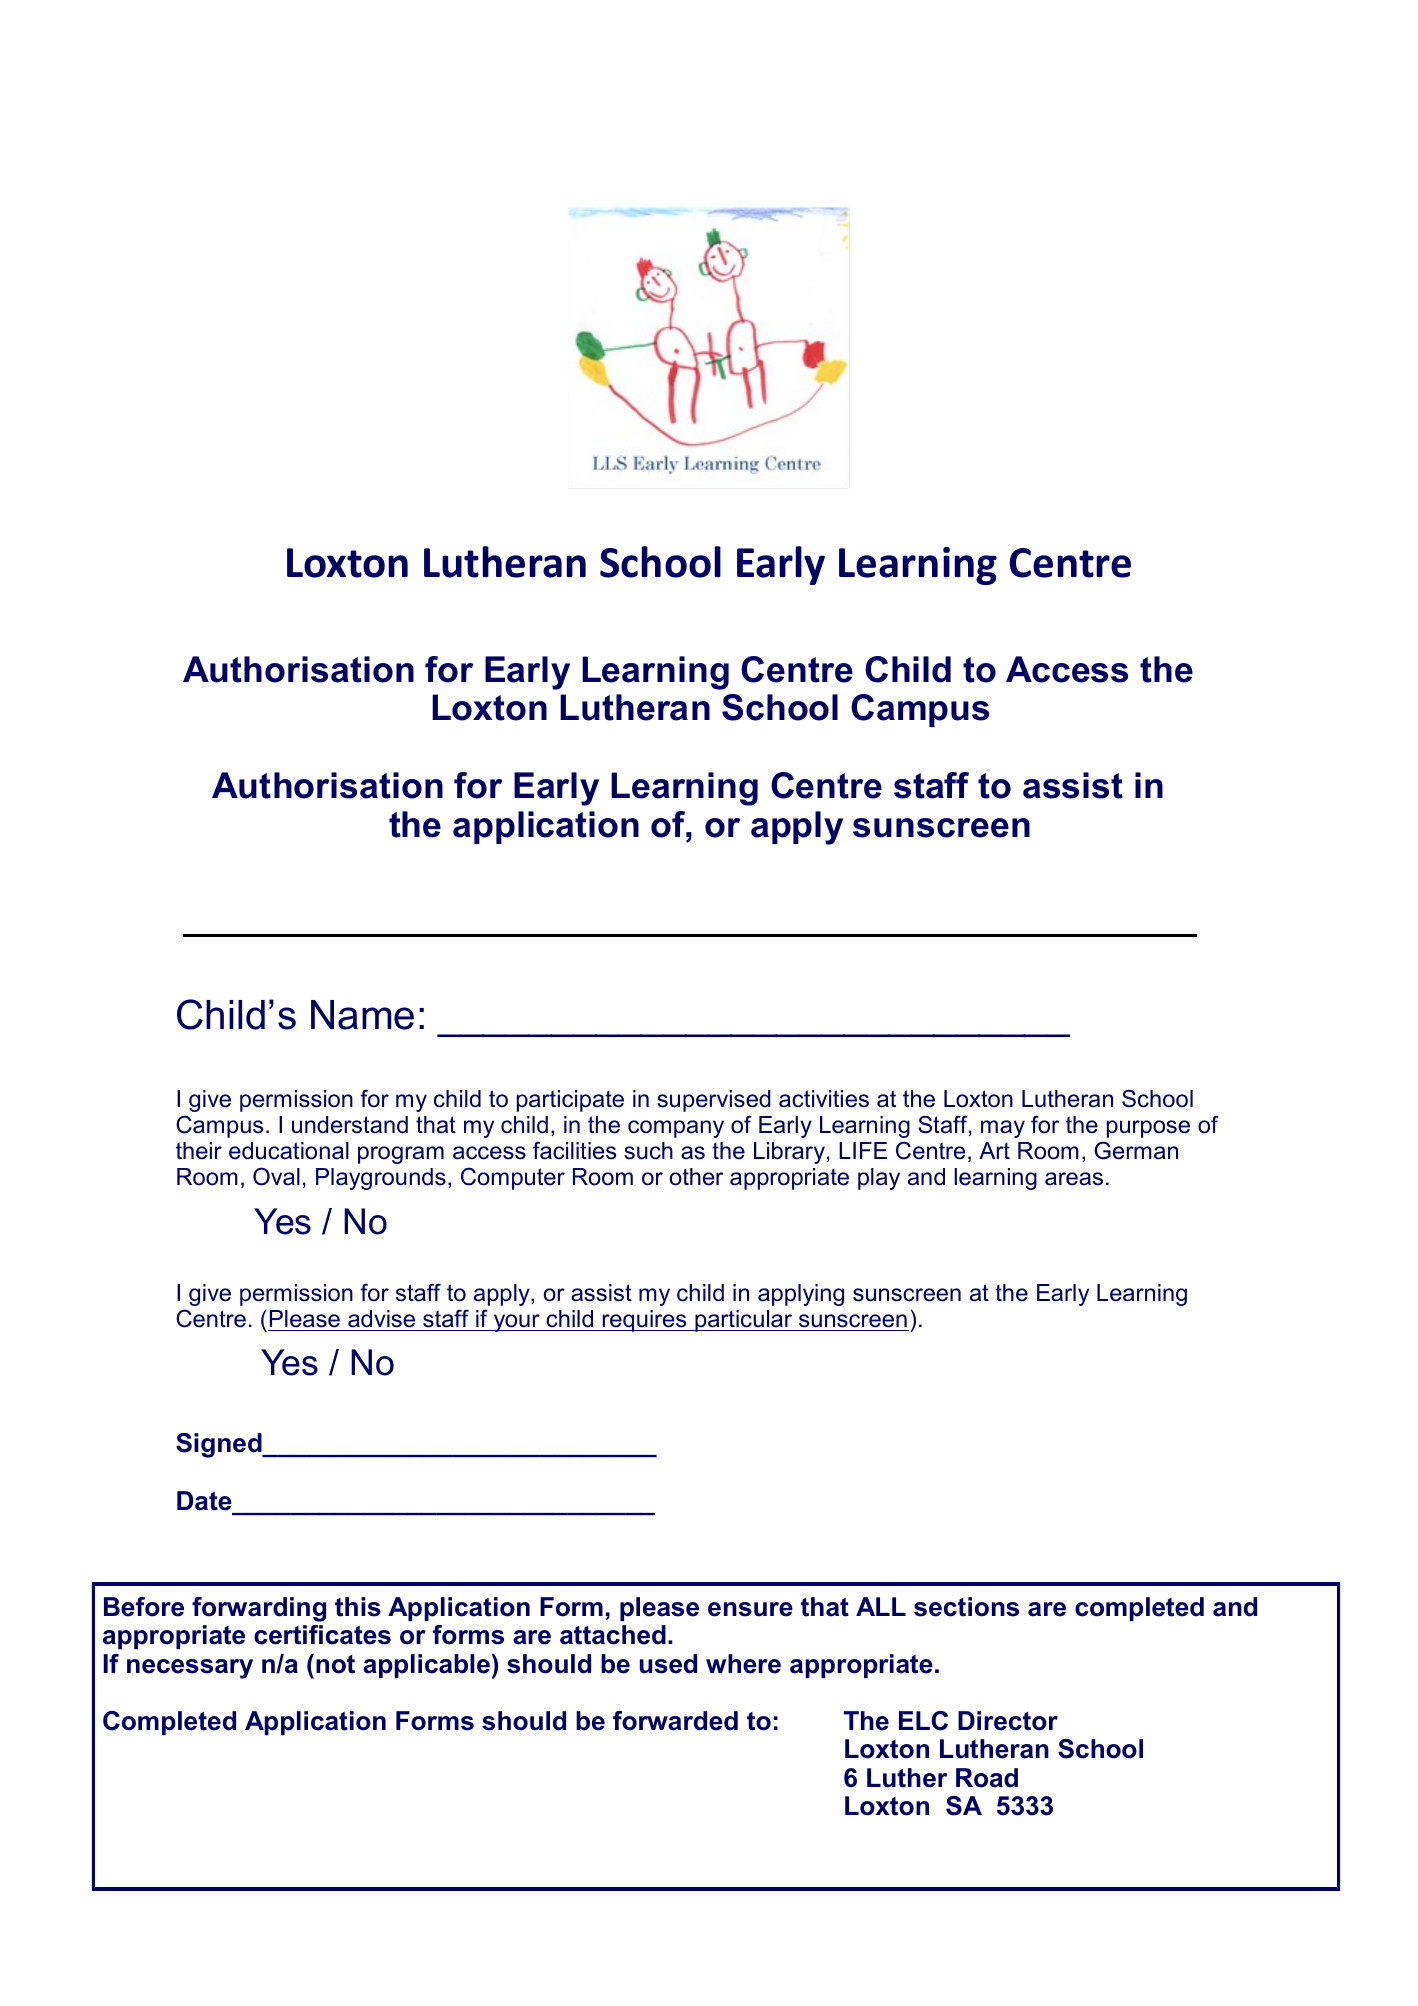 The width and height of the screenshot is (1418, 2006). Describe the element at coordinates (644, 1321) in the screenshot. I see `requires` at that location.
